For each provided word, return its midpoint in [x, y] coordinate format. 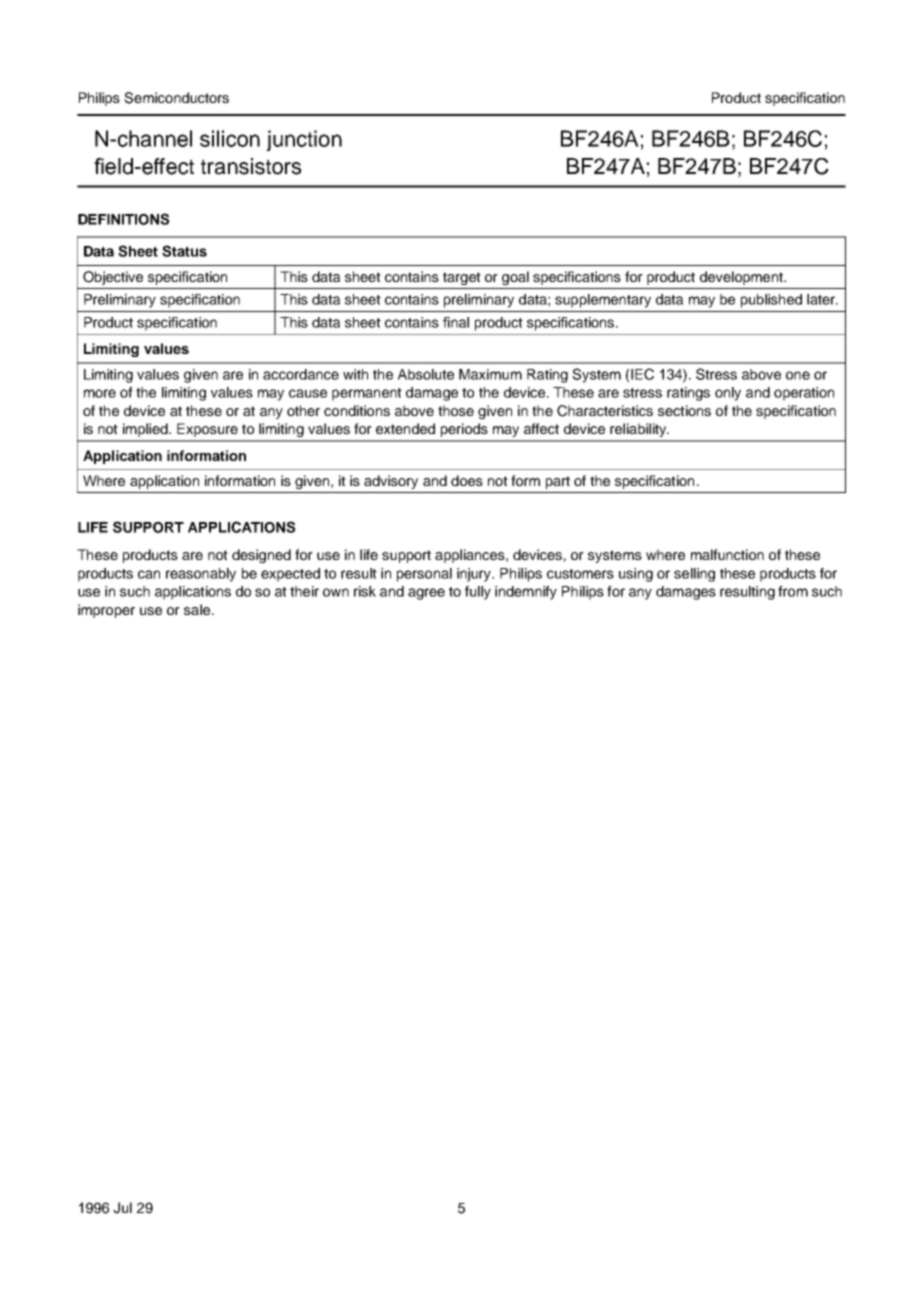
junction [304, 140]
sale [198, 609]
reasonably [201, 575]
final [456, 322]
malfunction [727, 554]
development [742, 278]
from [793, 591]
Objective [113, 278]
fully [478, 593]
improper [106, 611]
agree [426, 594]
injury [475, 575]
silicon [230, 138]
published [771, 301]
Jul [122, 1208]
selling [694, 575]
